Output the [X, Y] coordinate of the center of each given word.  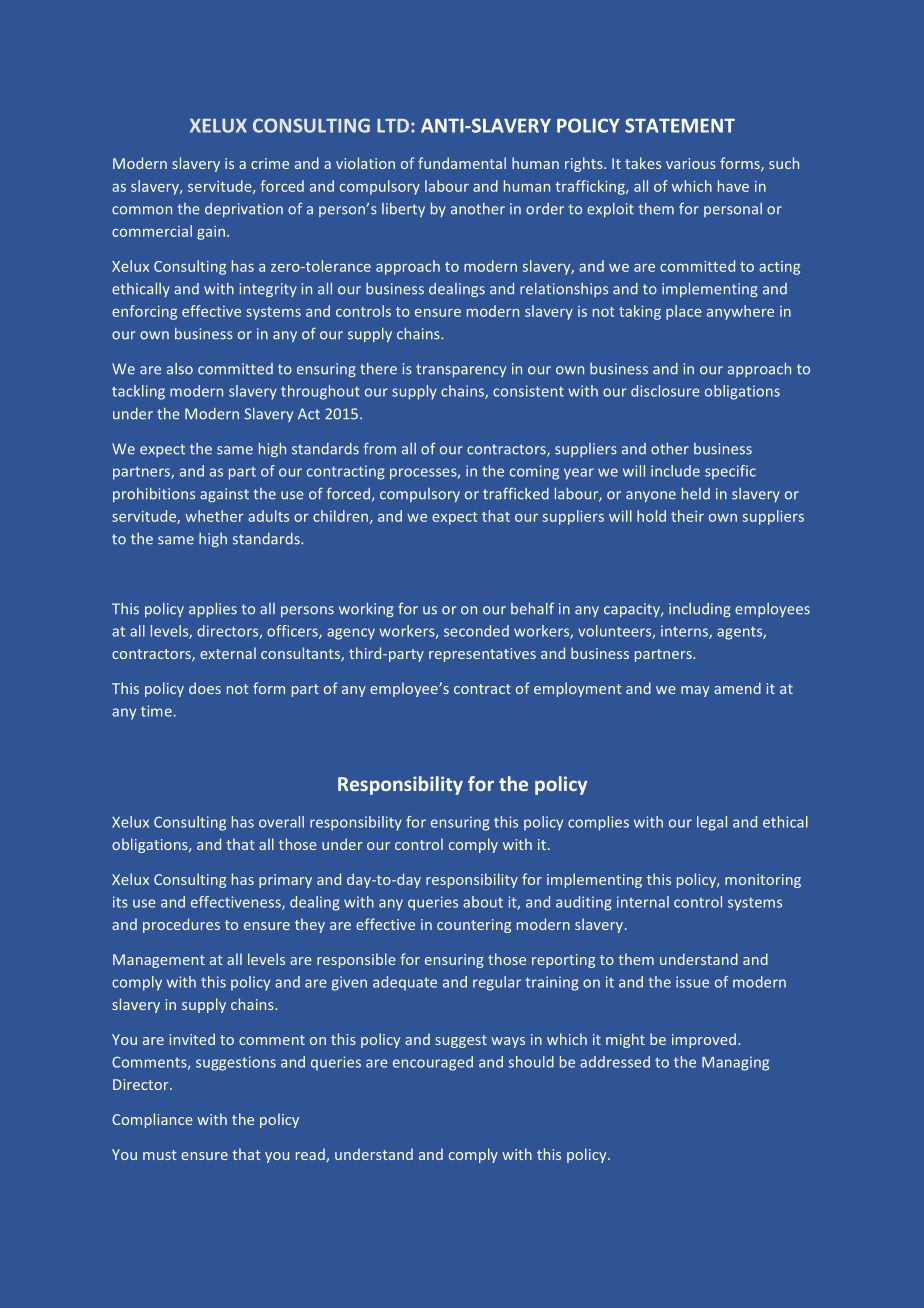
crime [270, 163]
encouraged [433, 1063]
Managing [735, 1063]
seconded [476, 631]
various [691, 163]
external [228, 653]
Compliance [152, 1120]
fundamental [462, 163]
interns [685, 632]
